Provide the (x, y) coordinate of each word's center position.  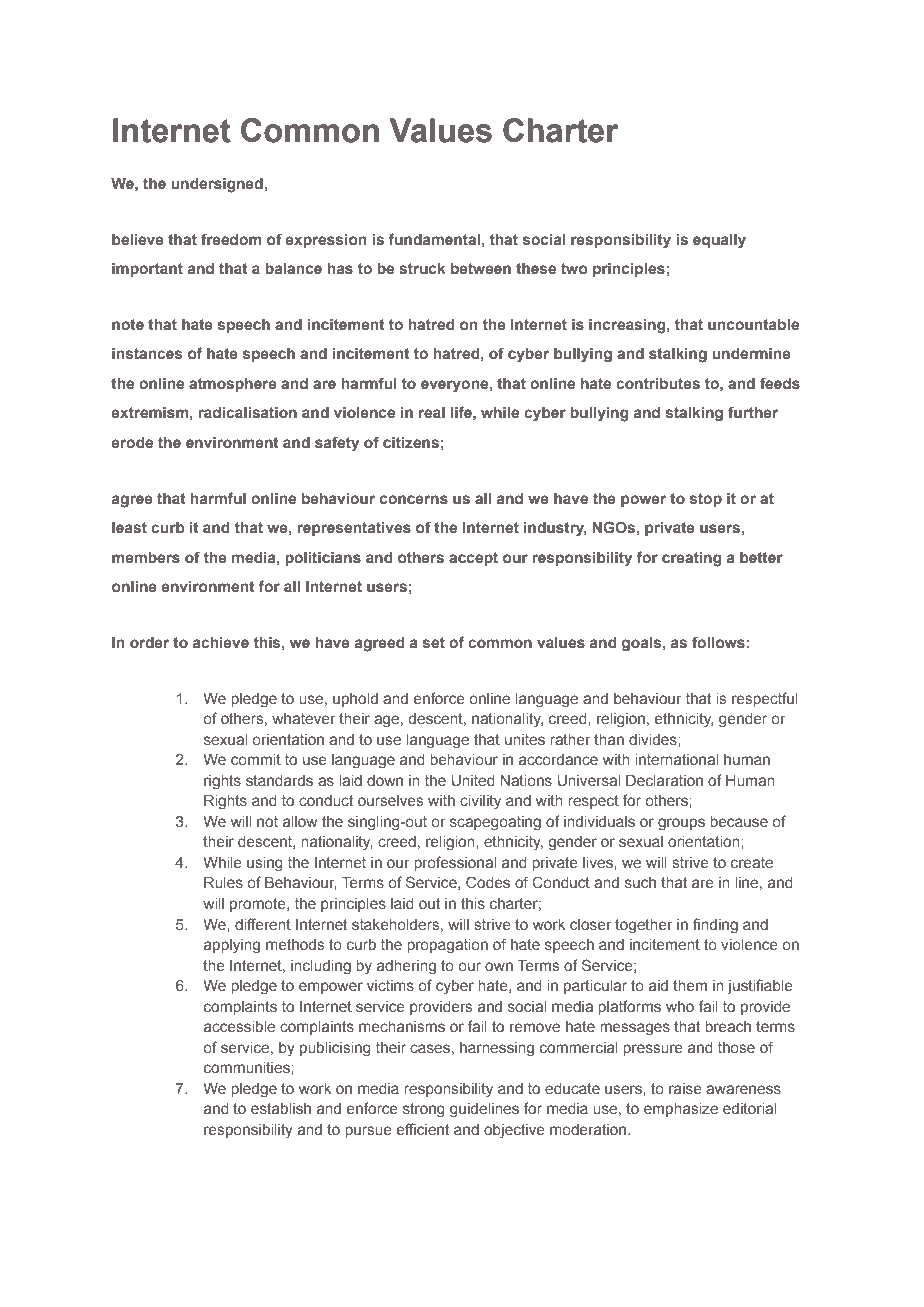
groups (681, 824)
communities (248, 1067)
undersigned (218, 185)
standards (279, 780)
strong (424, 1110)
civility (480, 802)
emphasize (681, 1110)
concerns (414, 499)
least (129, 527)
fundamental (434, 239)
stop (706, 500)
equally (719, 241)
